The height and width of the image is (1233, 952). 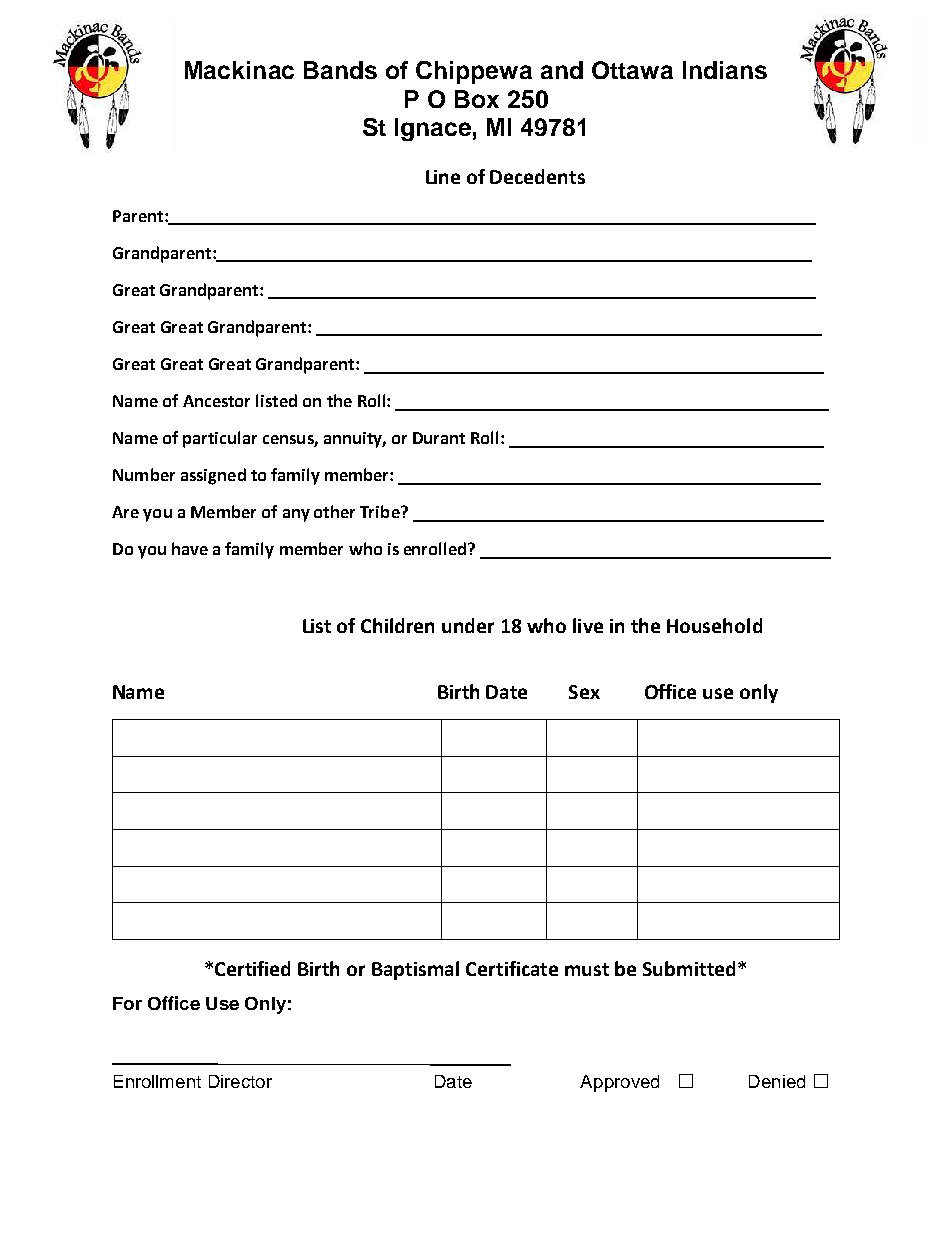 What do you see at coordinates (216, 401) in the image?
I see `Ancestor` at bounding box center [216, 401].
